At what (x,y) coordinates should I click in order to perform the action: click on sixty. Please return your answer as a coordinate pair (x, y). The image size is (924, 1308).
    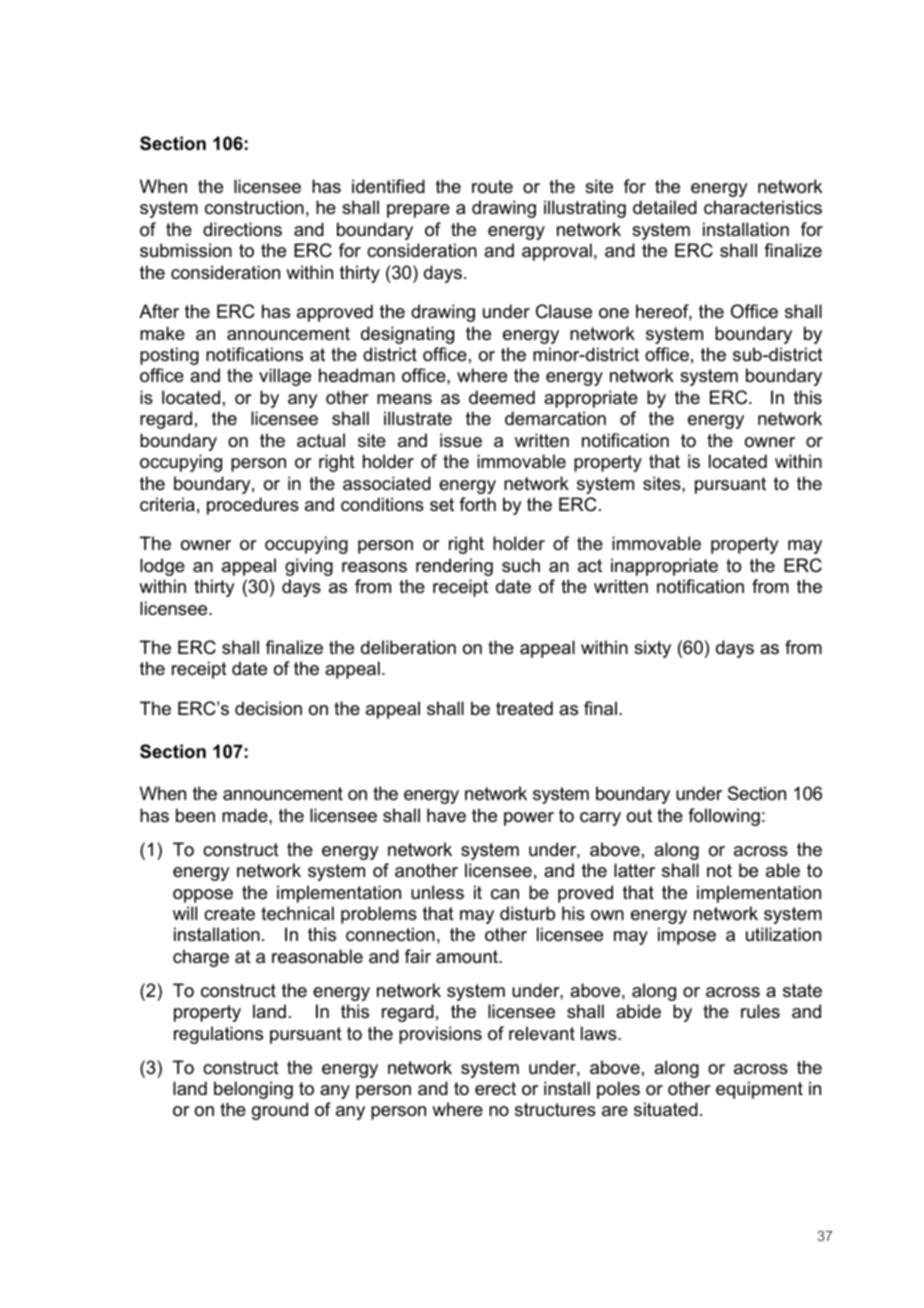
    Looking at the image, I should click on (652, 649).
